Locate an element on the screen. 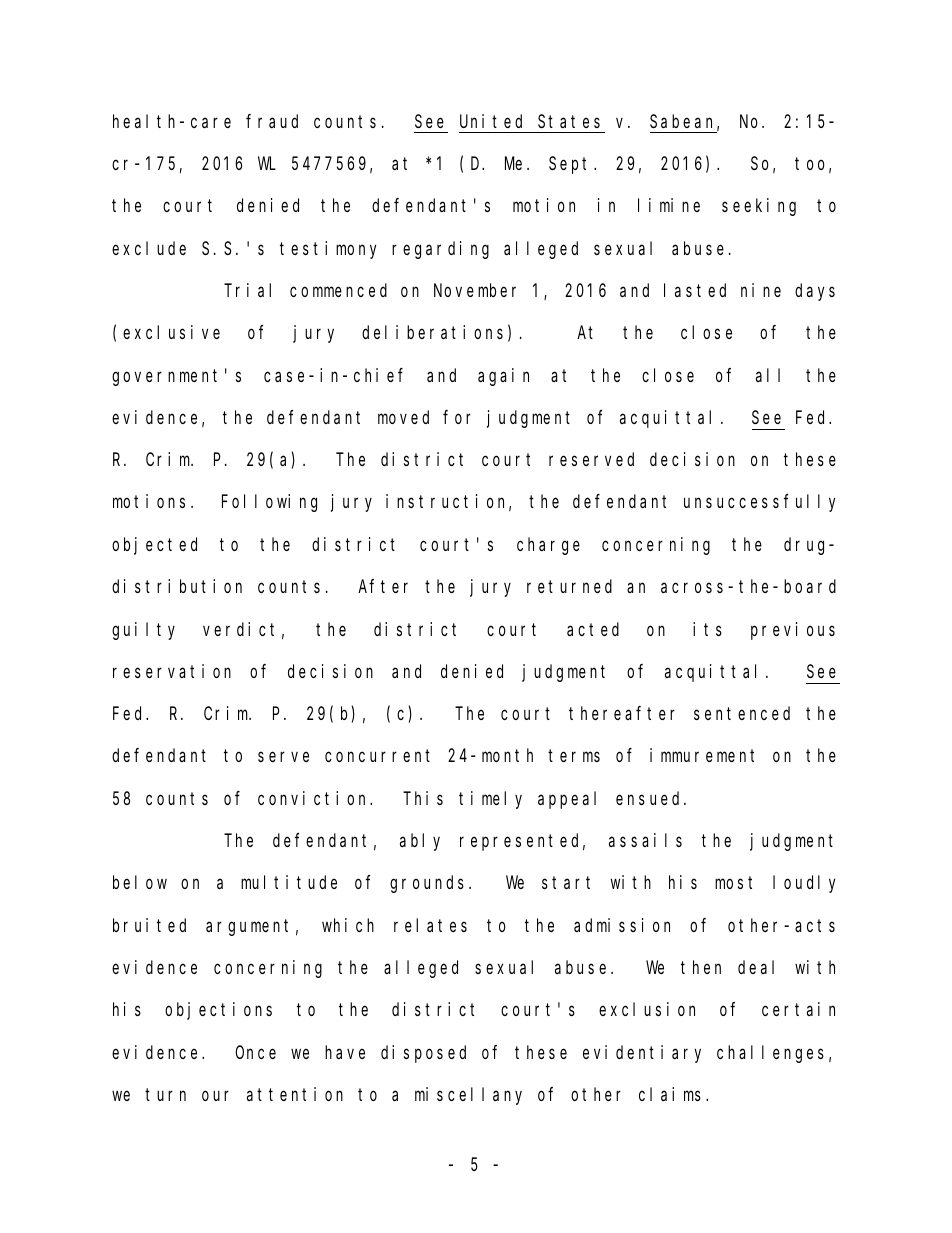  nine is located at coordinates (761, 290).
